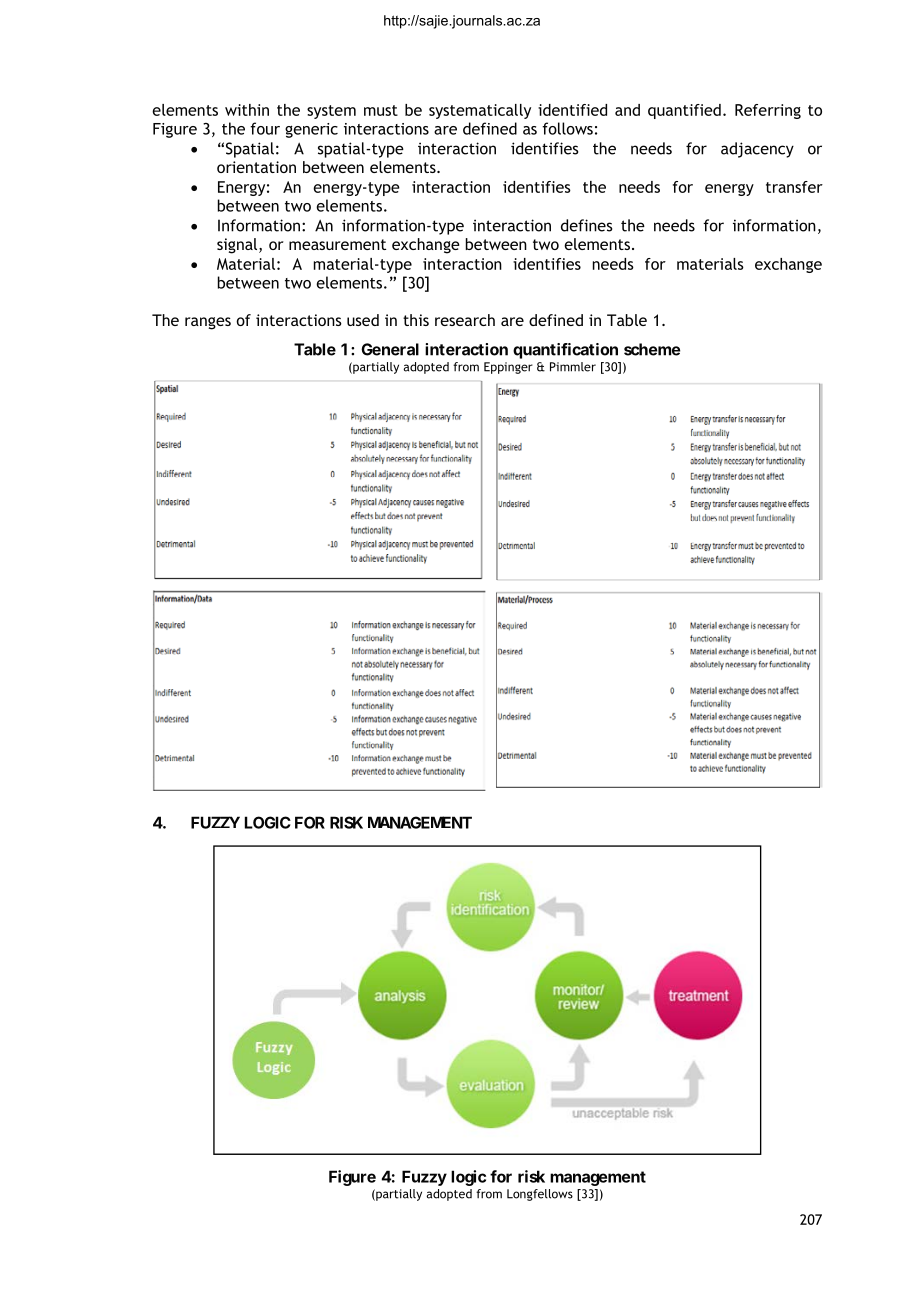 Image resolution: width=924 pixels, height=1305 pixels. Describe the element at coordinates (586, 225) in the page. I see `defines` at that location.
